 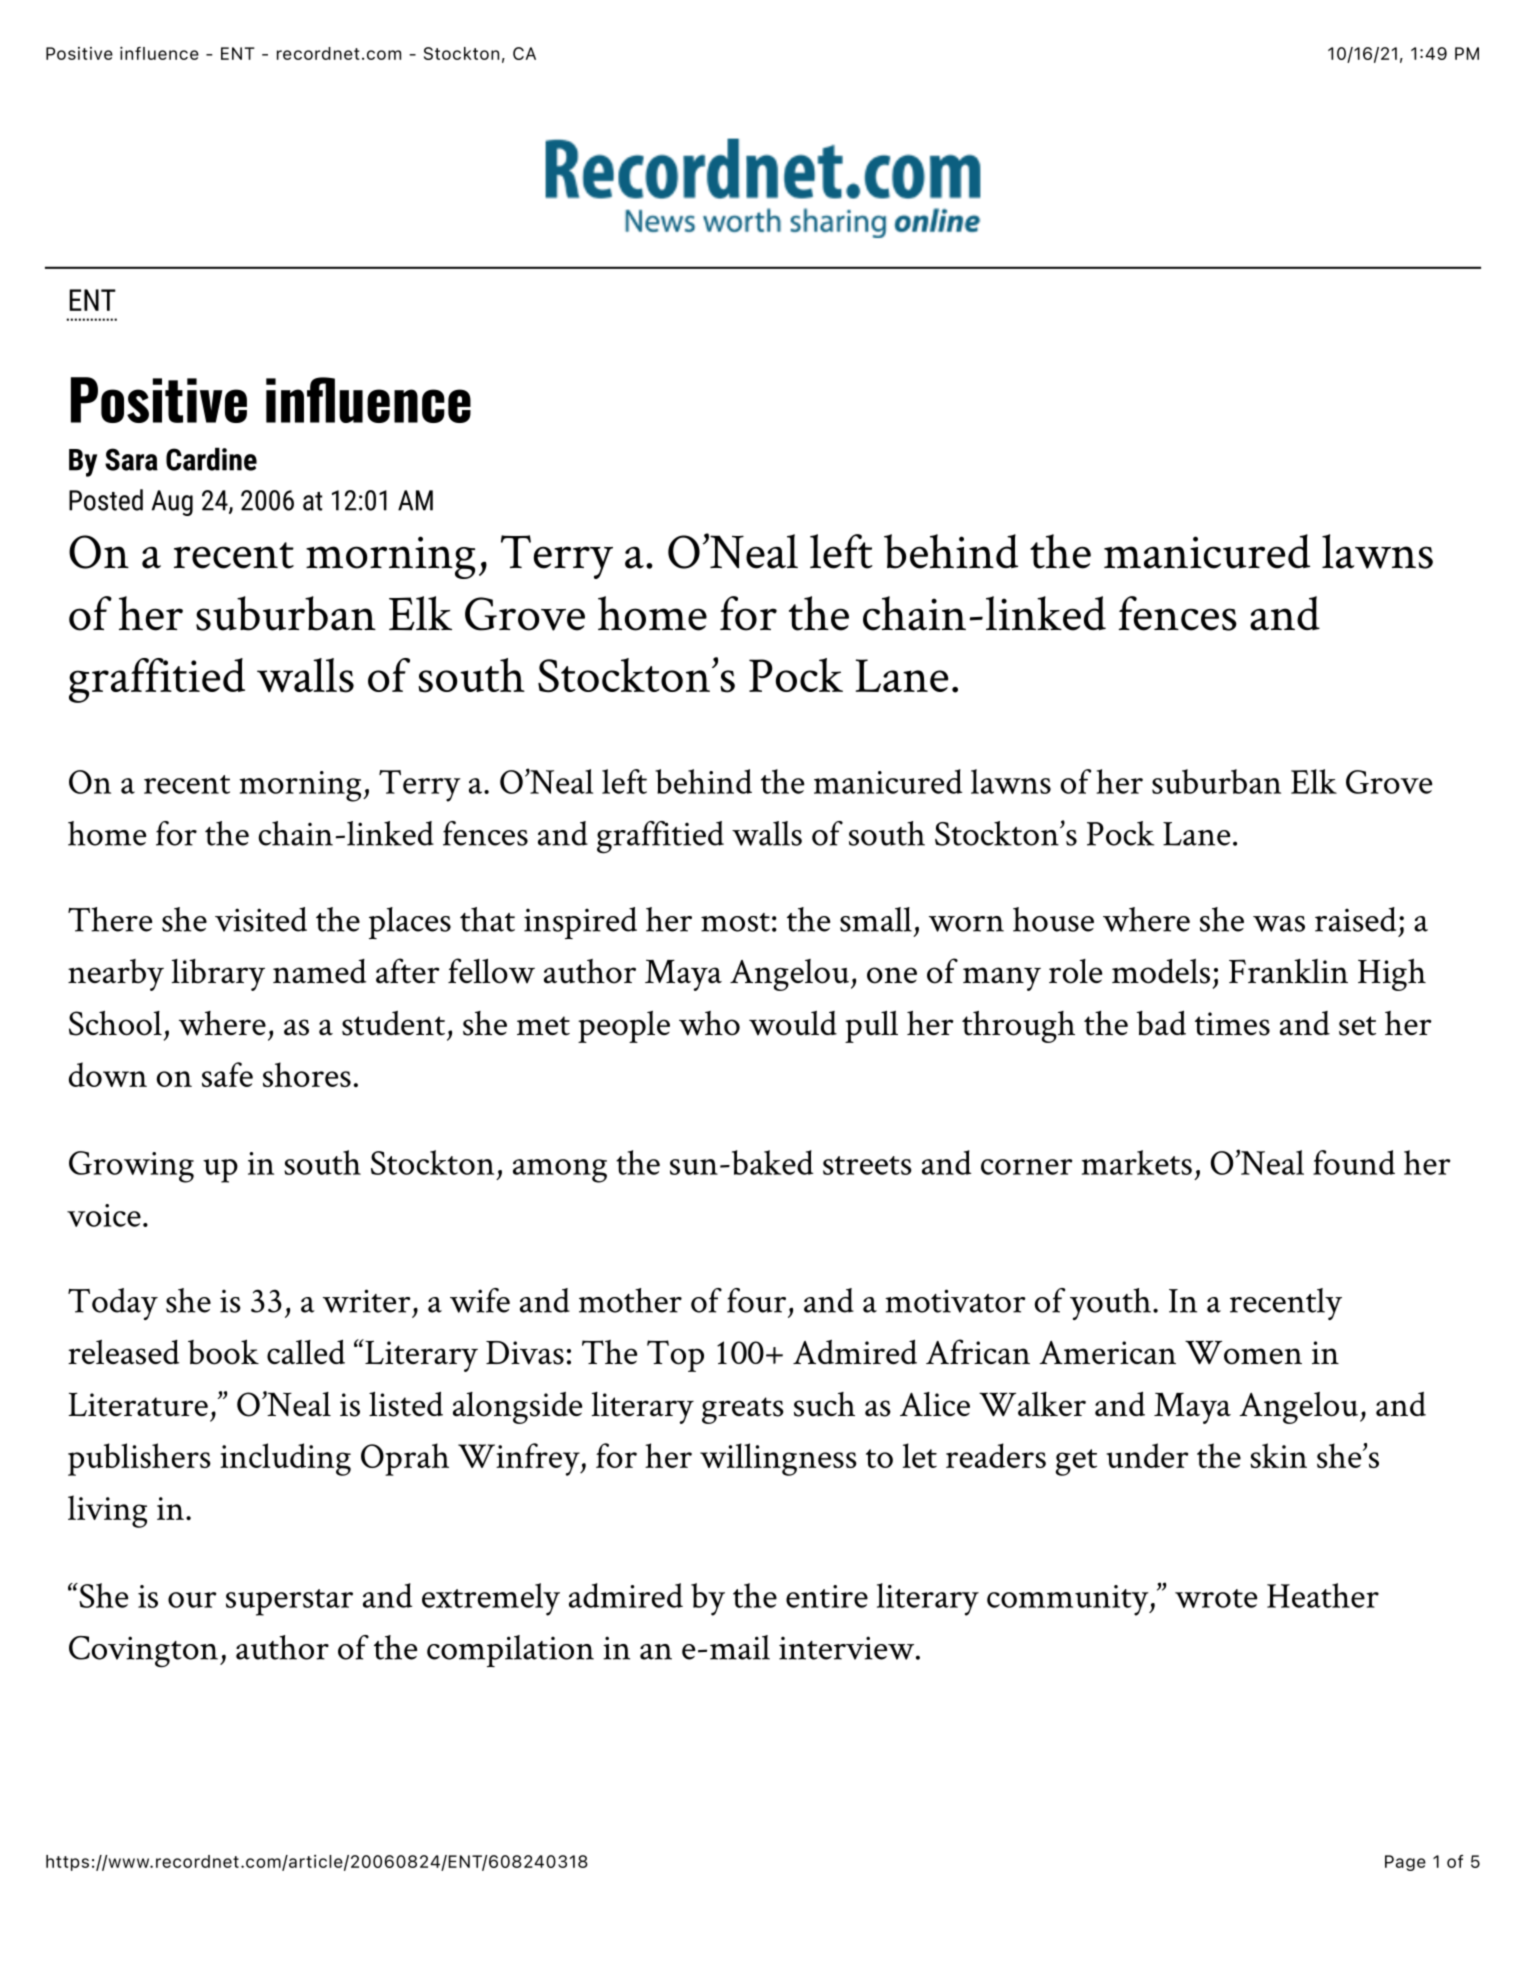 What do you see at coordinates (143, 1651) in the screenshot?
I see `Covington` at bounding box center [143, 1651].
